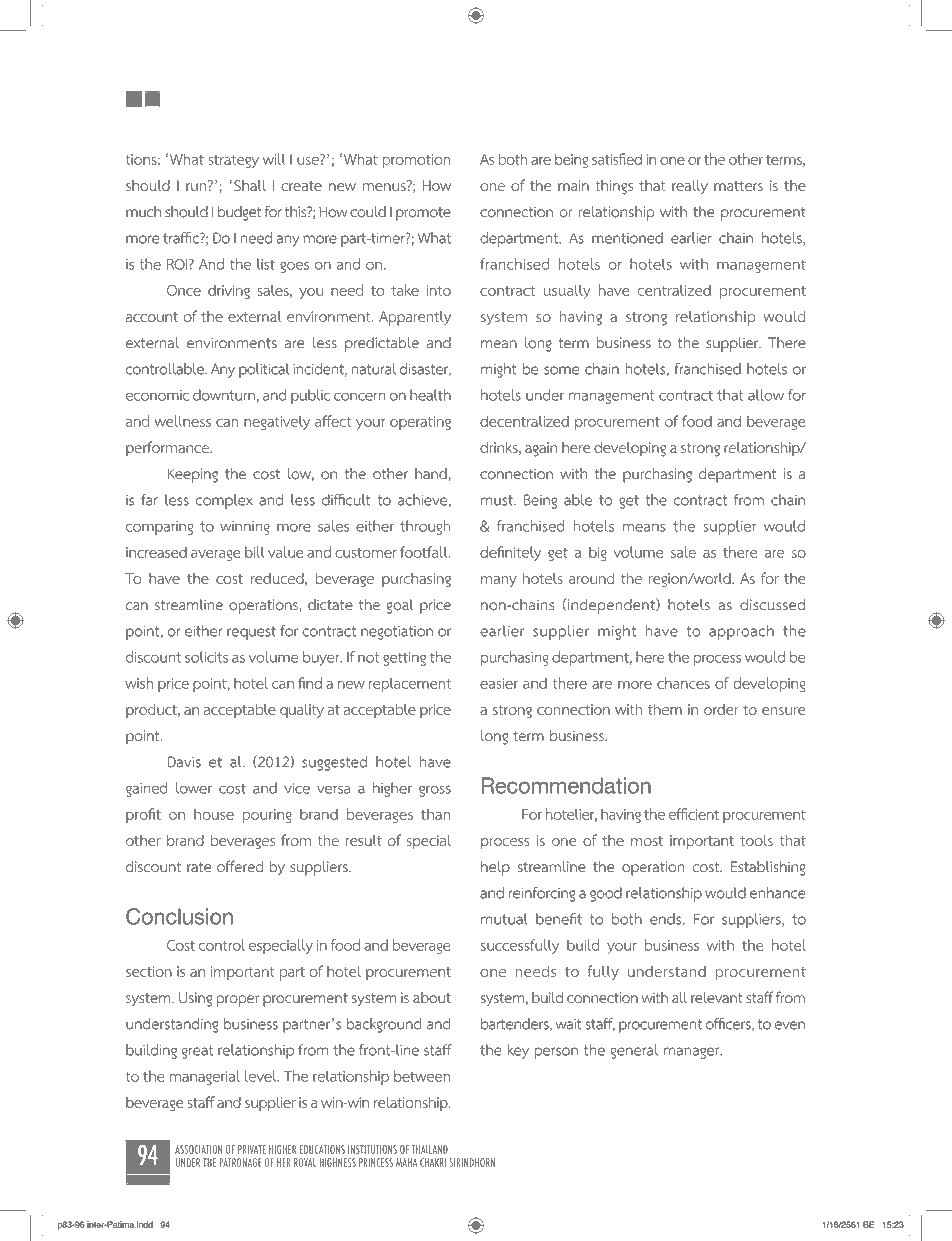  I want to click on offered, so click(240, 866).
